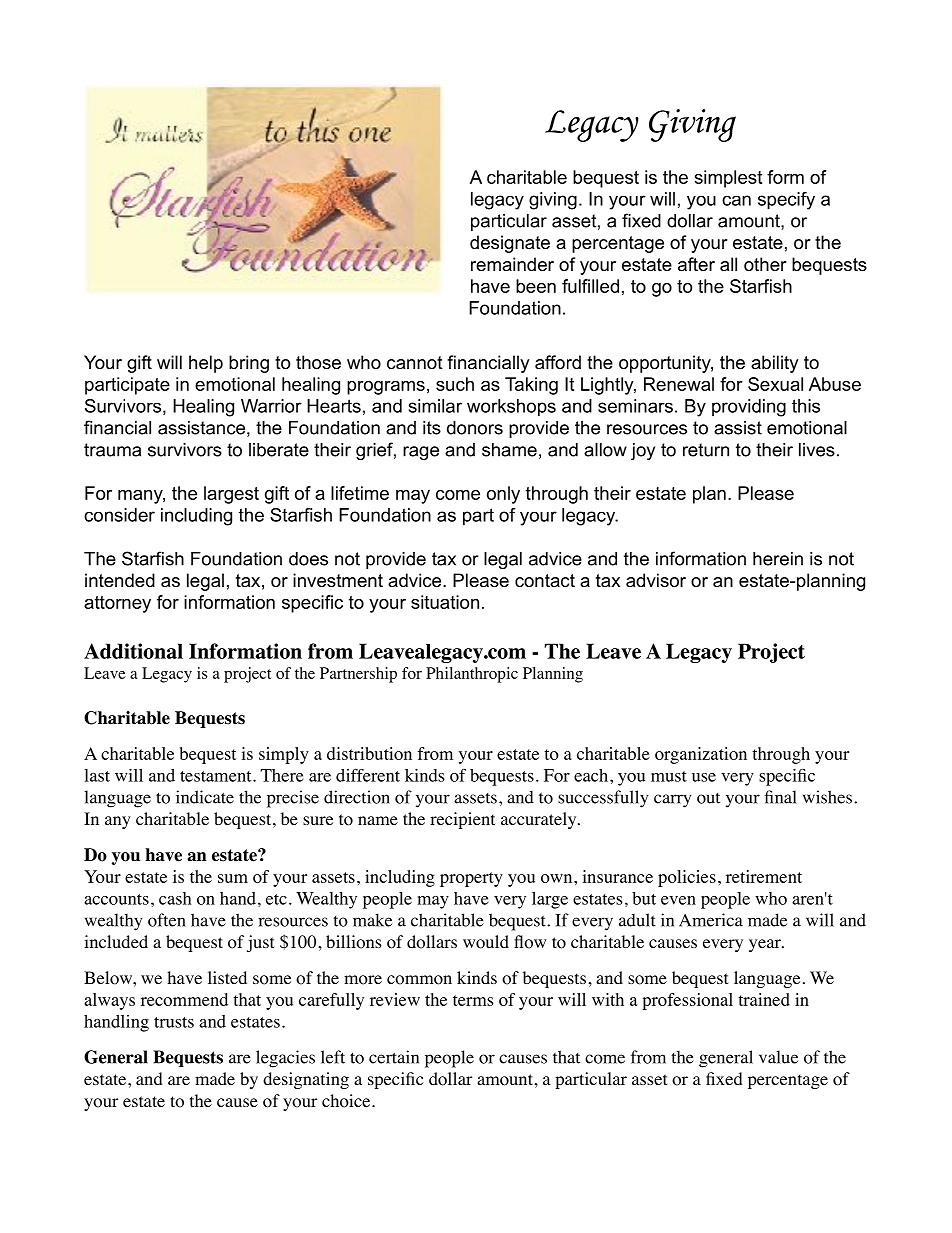  I want to click on certain, so click(394, 1057).
